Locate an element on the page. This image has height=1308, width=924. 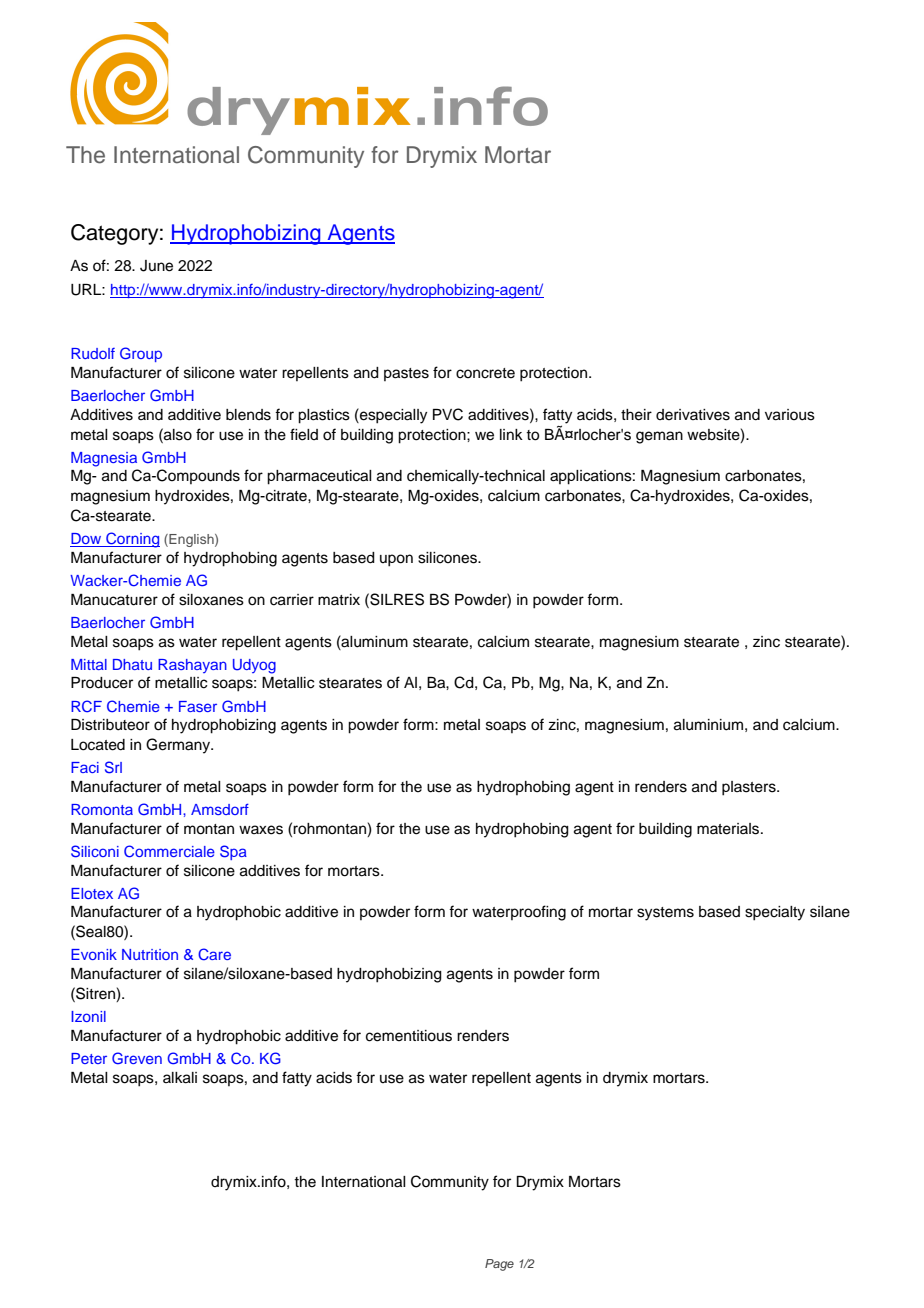
June is located at coordinates (156, 266).
